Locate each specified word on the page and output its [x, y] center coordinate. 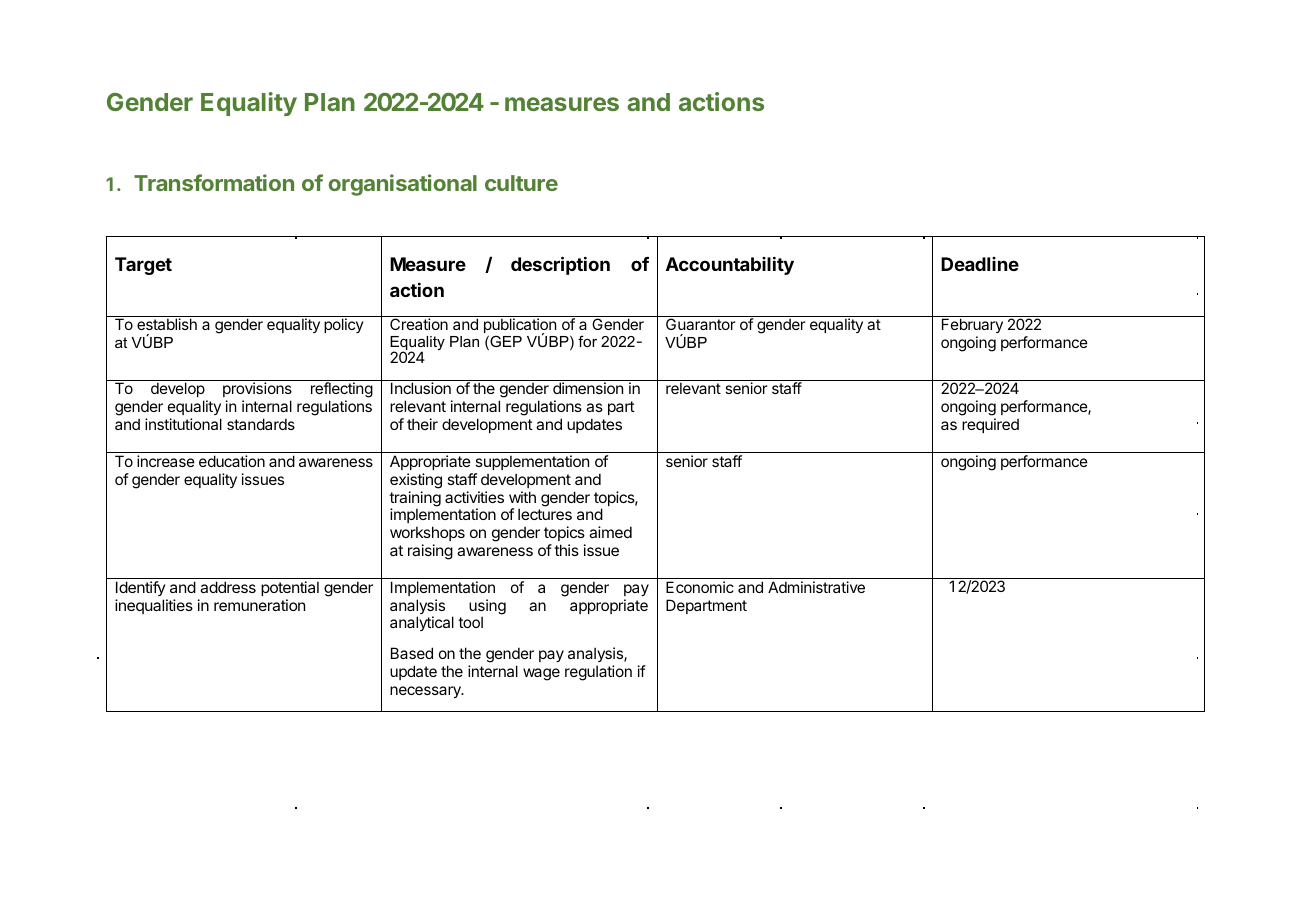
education [232, 461]
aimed [610, 532]
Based [412, 653]
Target [143, 266]
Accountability [730, 266]
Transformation [214, 182]
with [522, 497]
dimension [588, 388]
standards [261, 424]
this [566, 550]
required [990, 425]
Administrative [816, 587]
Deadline [980, 264]
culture [521, 183]
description [560, 265]
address [228, 587]
